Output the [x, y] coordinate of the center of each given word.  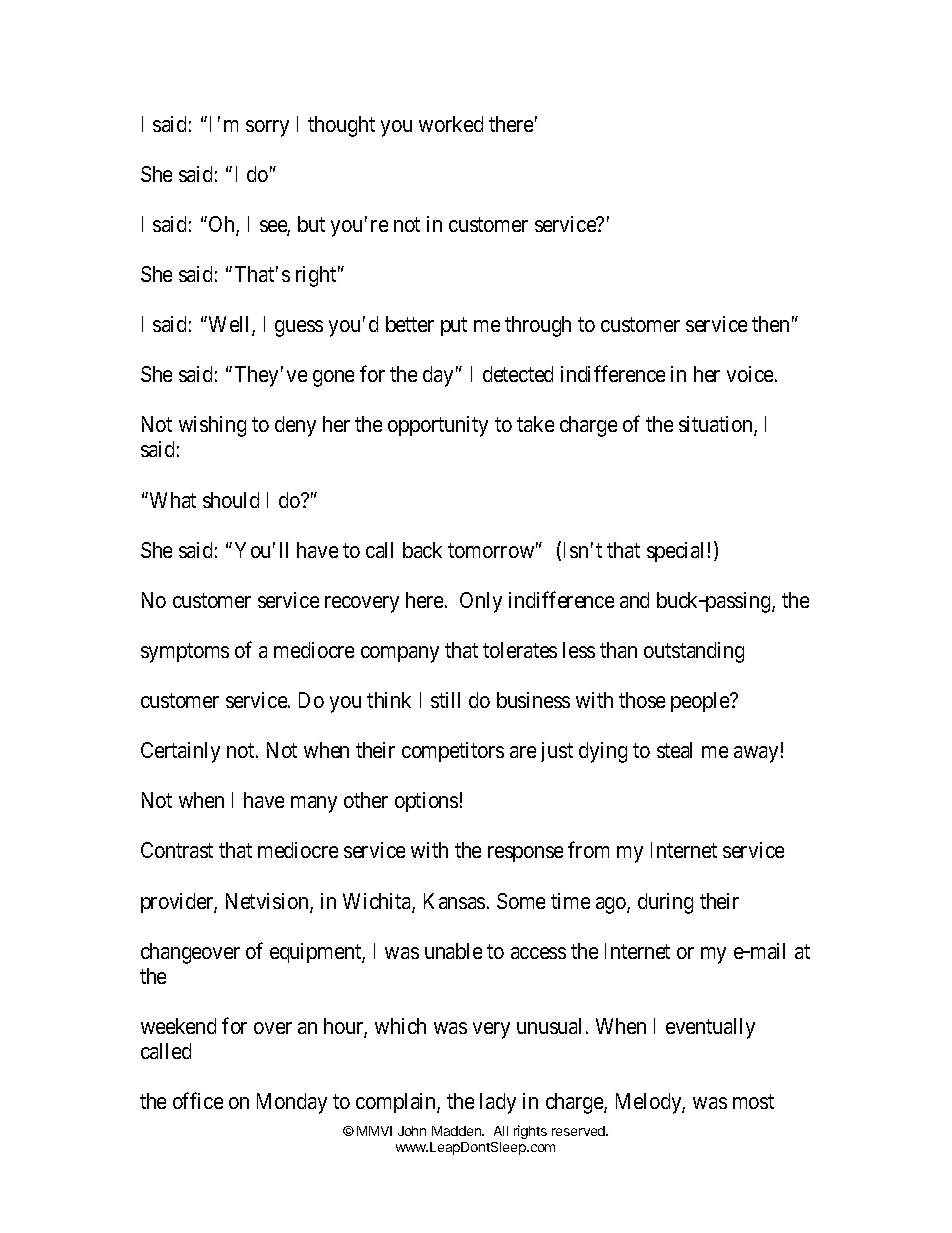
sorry [267, 128]
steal [674, 750]
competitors [453, 752]
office [198, 1100]
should [231, 500]
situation [717, 426]
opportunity [438, 426]
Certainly [180, 752]
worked [451, 124]
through [538, 326]
